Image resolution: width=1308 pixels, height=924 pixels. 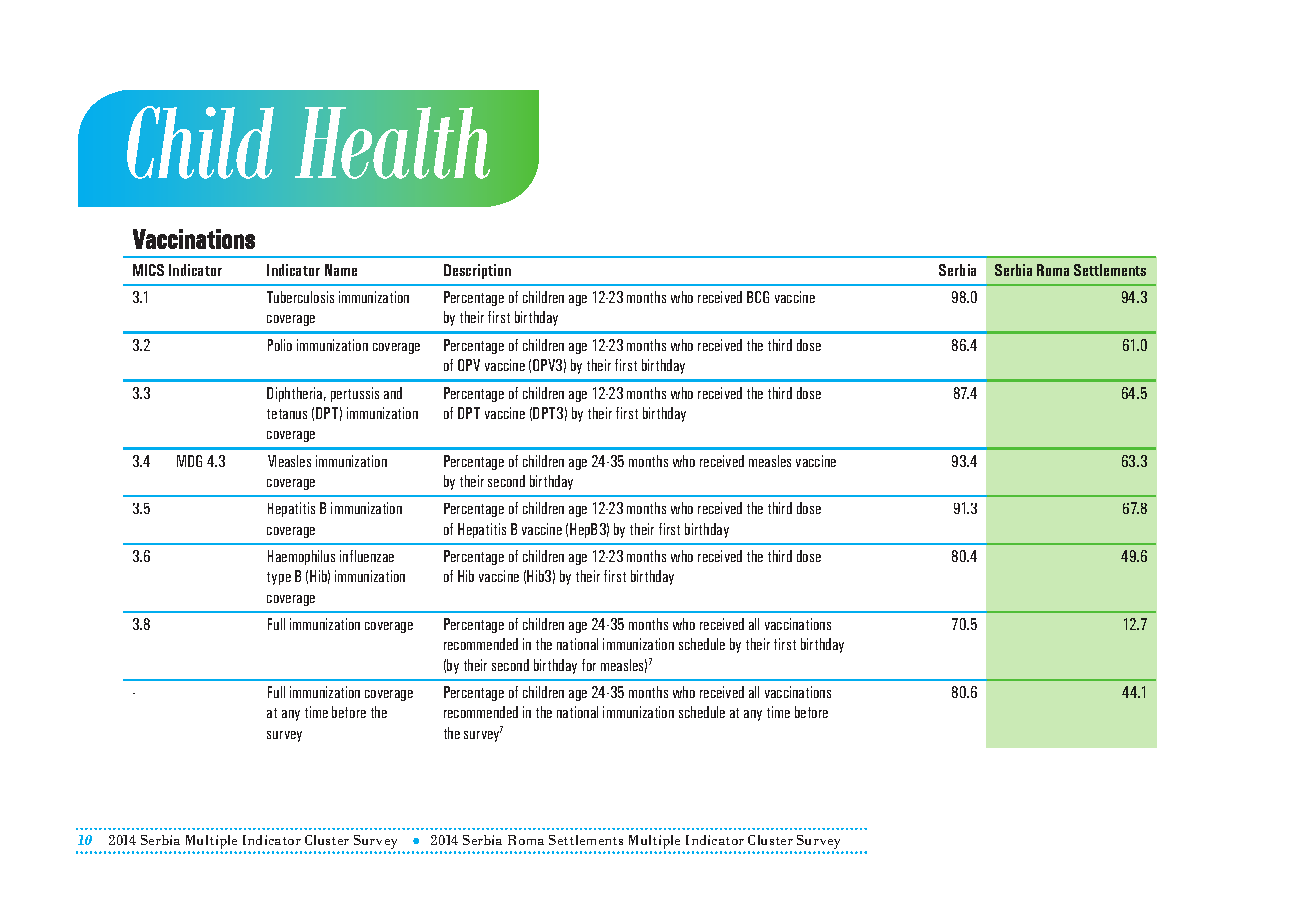 What do you see at coordinates (148, 270) in the screenshot?
I see `MICS` at bounding box center [148, 270].
